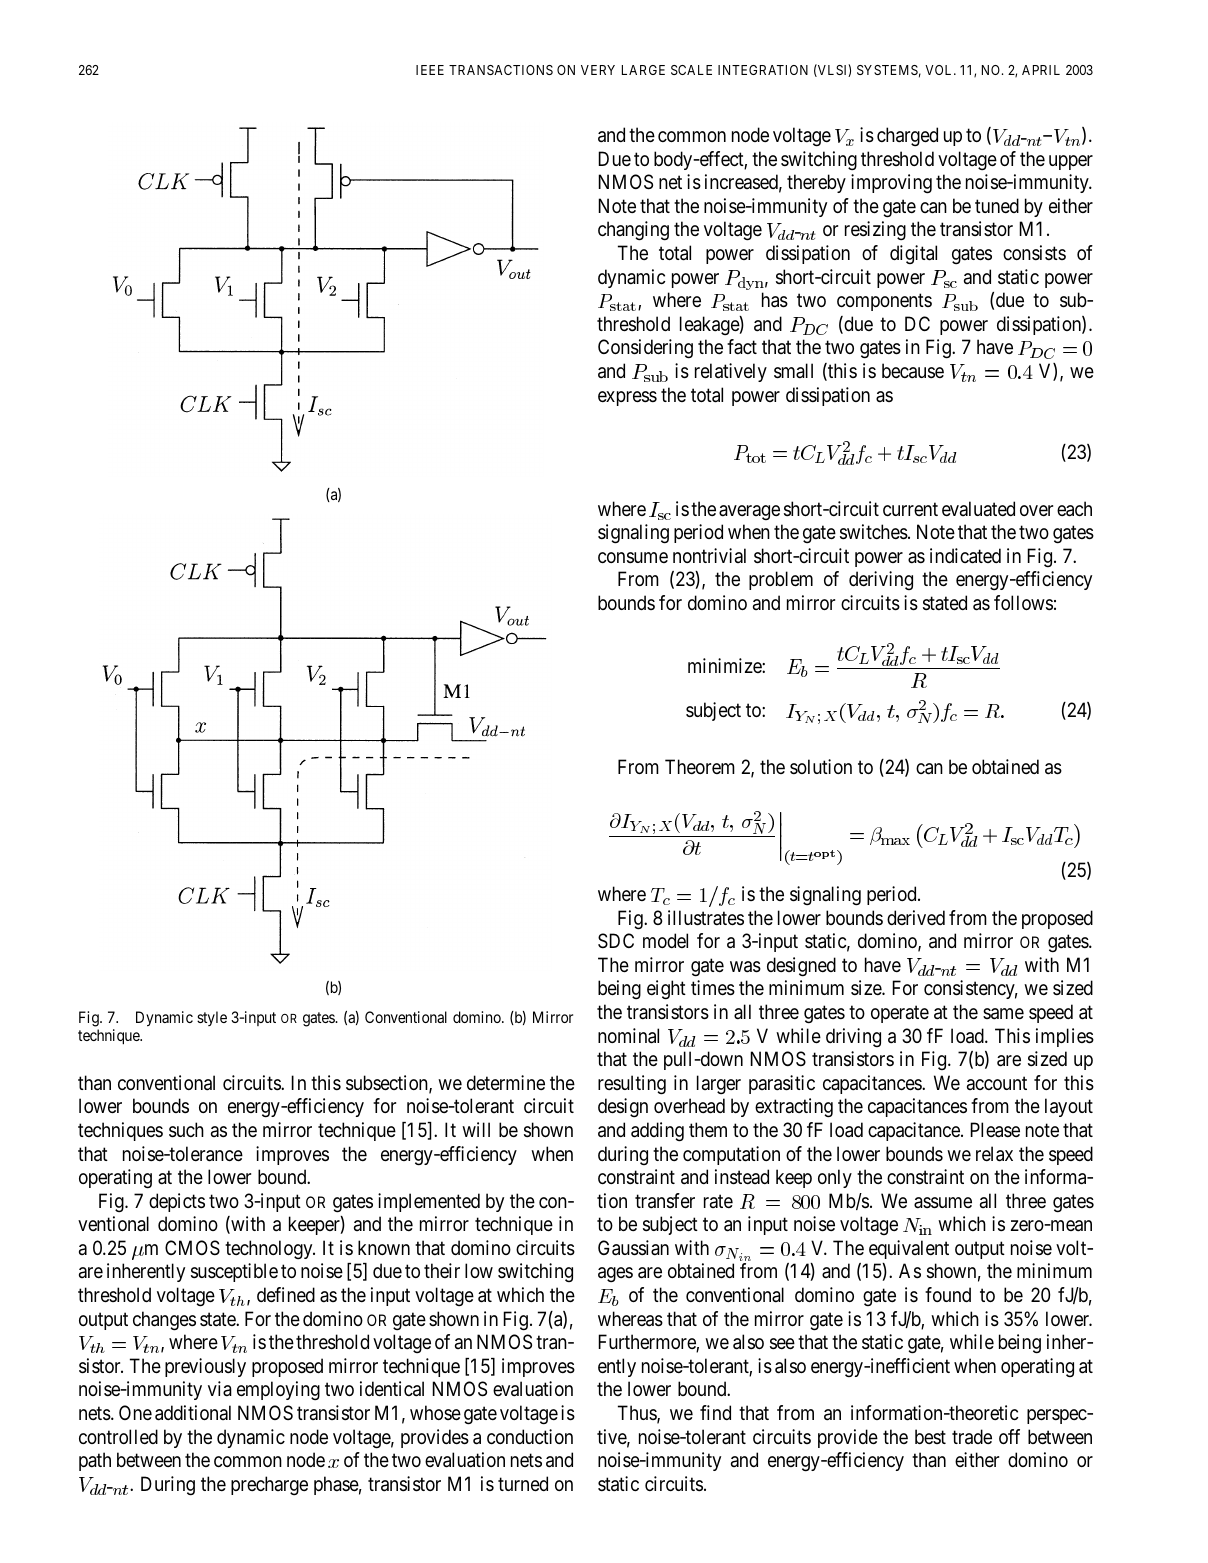 The image size is (1208, 1563). I want to click on VERY, so click(598, 70).
